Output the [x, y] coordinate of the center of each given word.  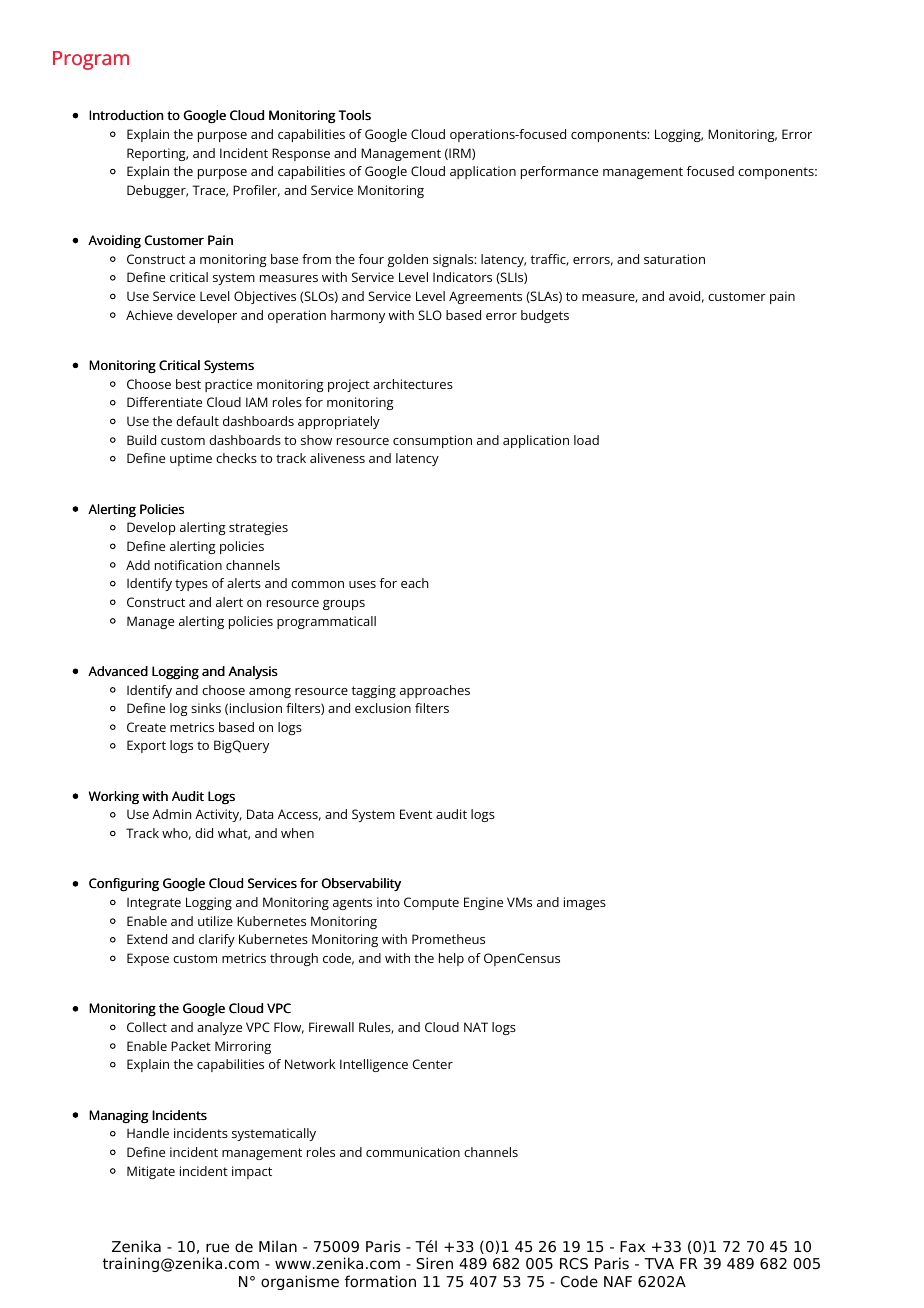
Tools [354, 115]
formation [380, 1281]
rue [217, 1248]
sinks [206, 708]
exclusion [383, 708]
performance [559, 172]
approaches [435, 691]
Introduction [126, 115]
